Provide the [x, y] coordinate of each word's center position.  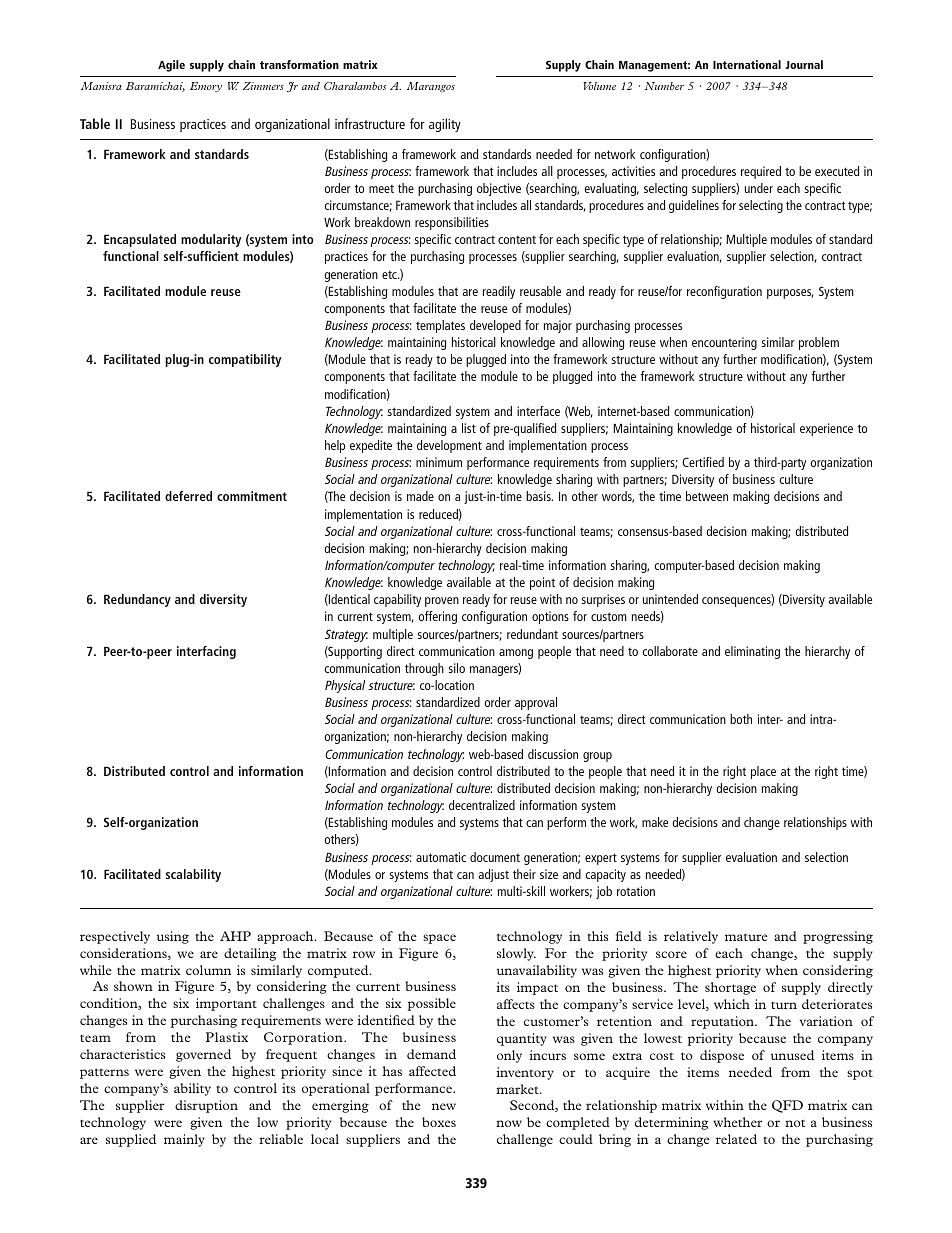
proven [442, 602]
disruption [206, 1106]
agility [445, 125]
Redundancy [137, 600]
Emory [206, 87]
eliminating [752, 652]
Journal [804, 64]
